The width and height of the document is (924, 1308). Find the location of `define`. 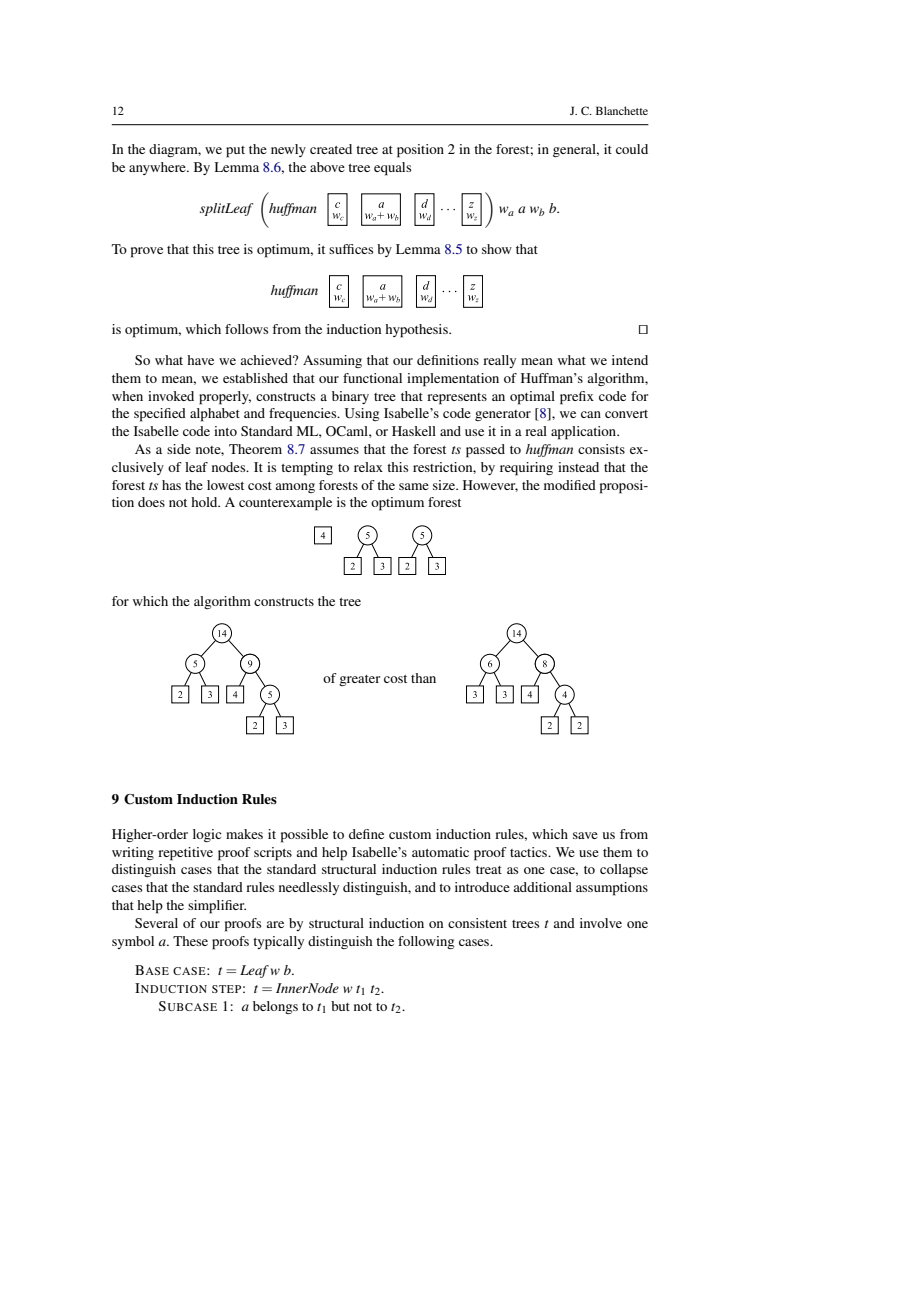

define is located at coordinates (366, 834).
